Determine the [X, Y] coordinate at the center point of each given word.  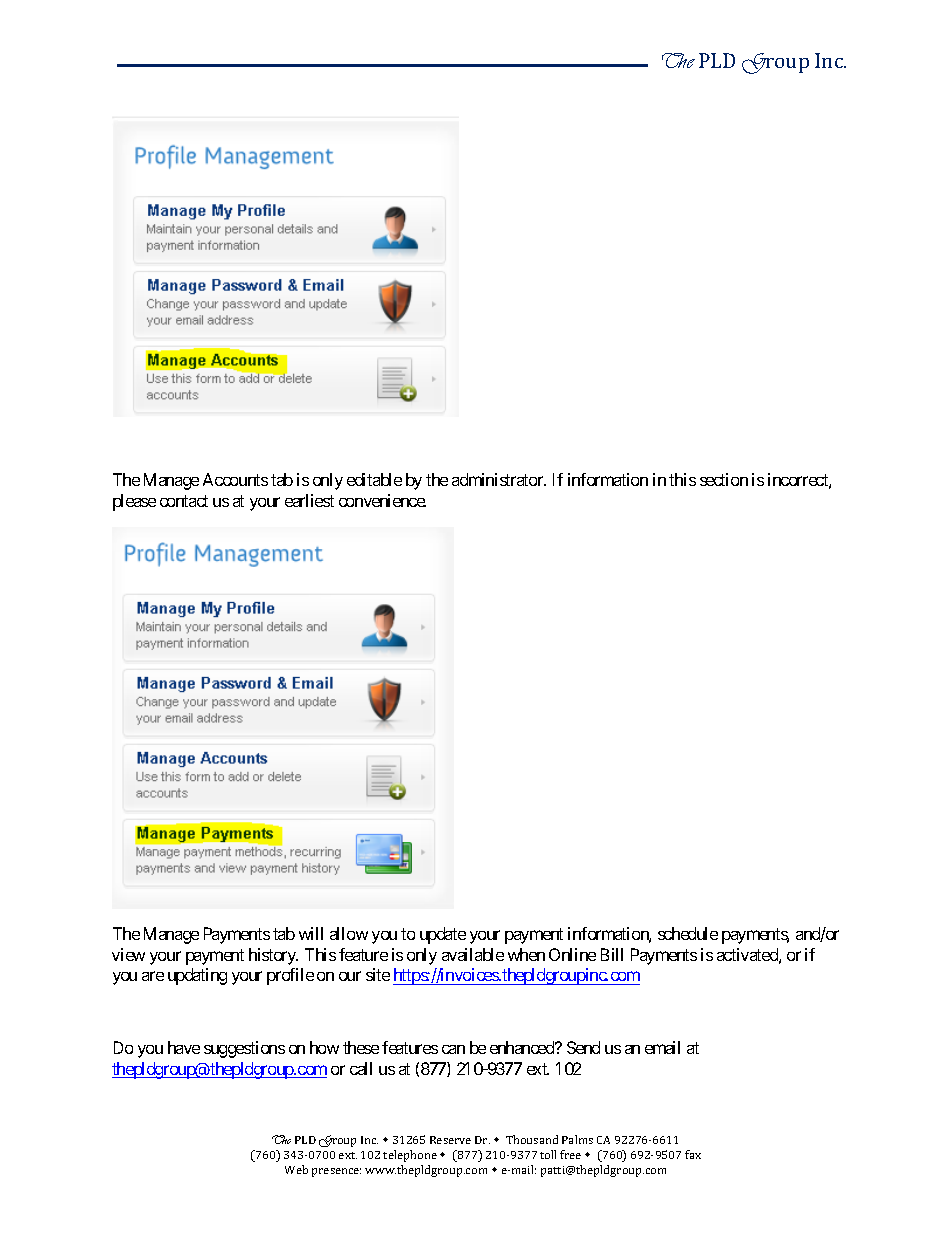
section [724, 479]
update [443, 935]
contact [184, 501]
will [311, 933]
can [453, 1049]
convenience [382, 500]
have [184, 1047]
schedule [688, 933]
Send [583, 1047]
